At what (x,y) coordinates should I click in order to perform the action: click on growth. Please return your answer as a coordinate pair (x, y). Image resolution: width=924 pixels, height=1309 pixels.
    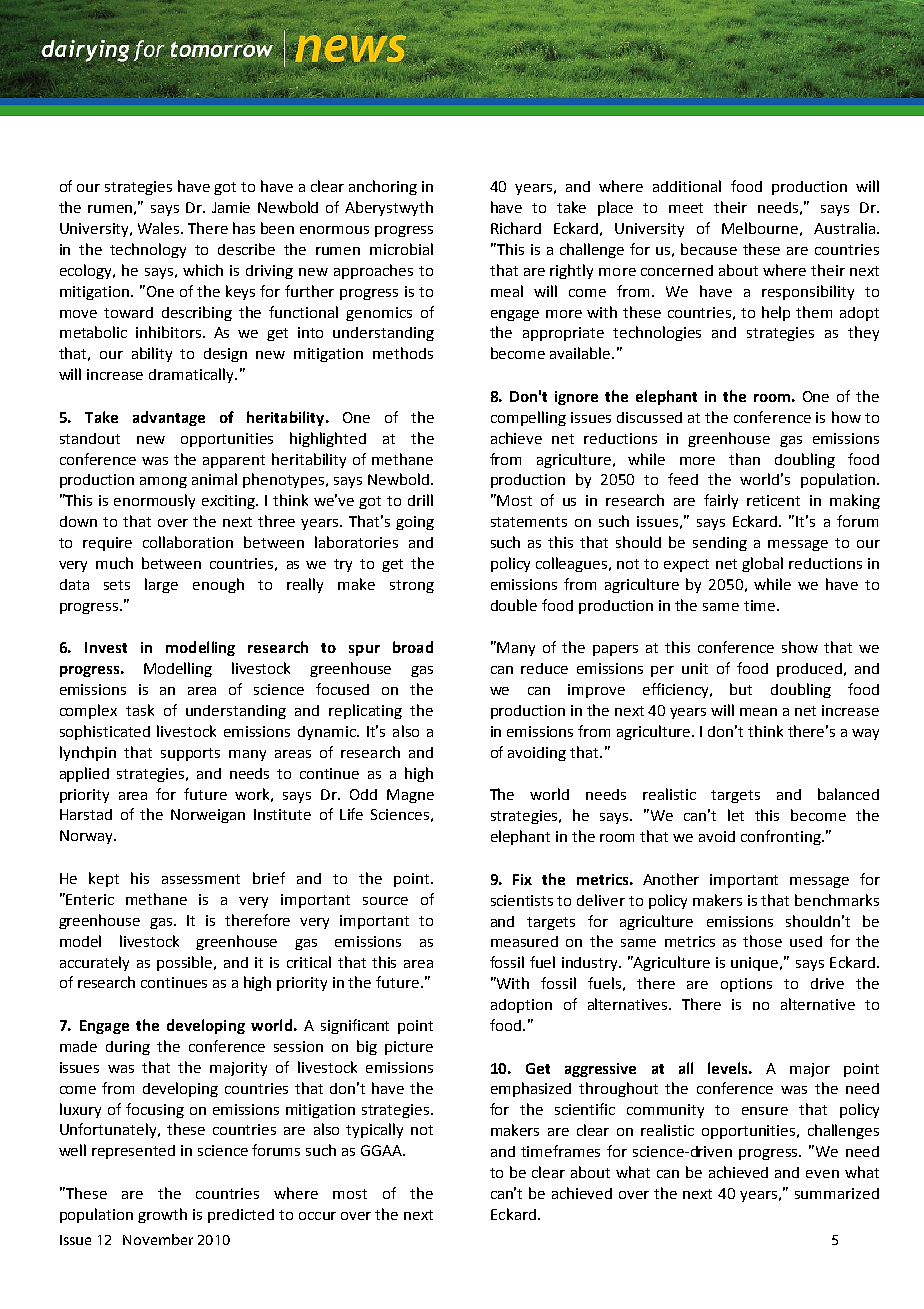
    Looking at the image, I should click on (162, 1215).
